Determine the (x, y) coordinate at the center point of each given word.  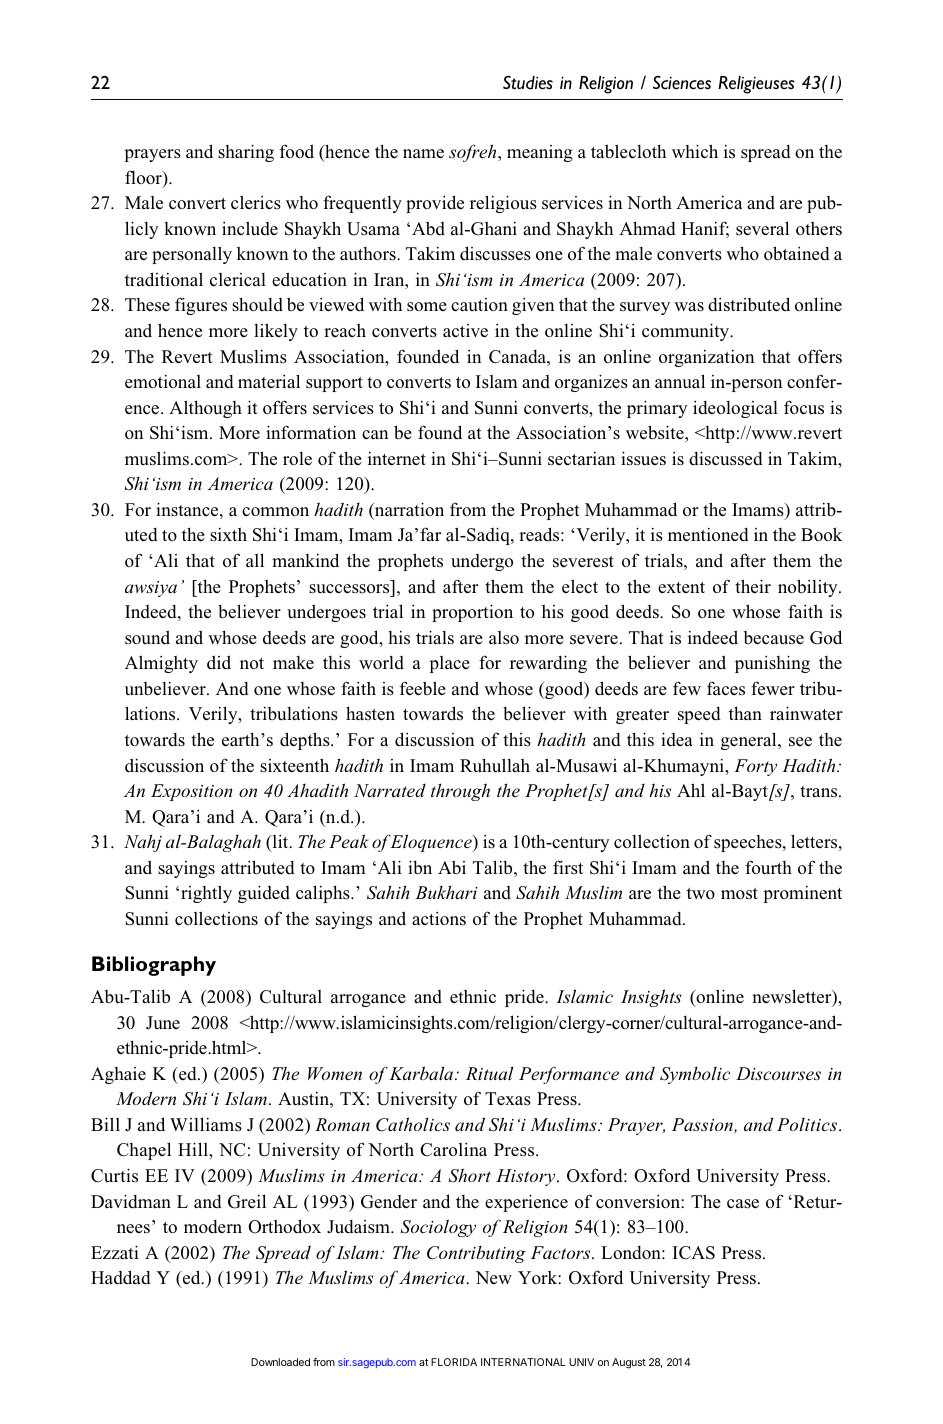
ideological (735, 409)
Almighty (161, 664)
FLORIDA (454, 1362)
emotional (163, 381)
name (423, 154)
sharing (246, 153)
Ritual (489, 1073)
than (745, 713)
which (695, 151)
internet (397, 459)
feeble (423, 688)
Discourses (778, 1073)
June (163, 1023)
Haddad (121, 1277)
